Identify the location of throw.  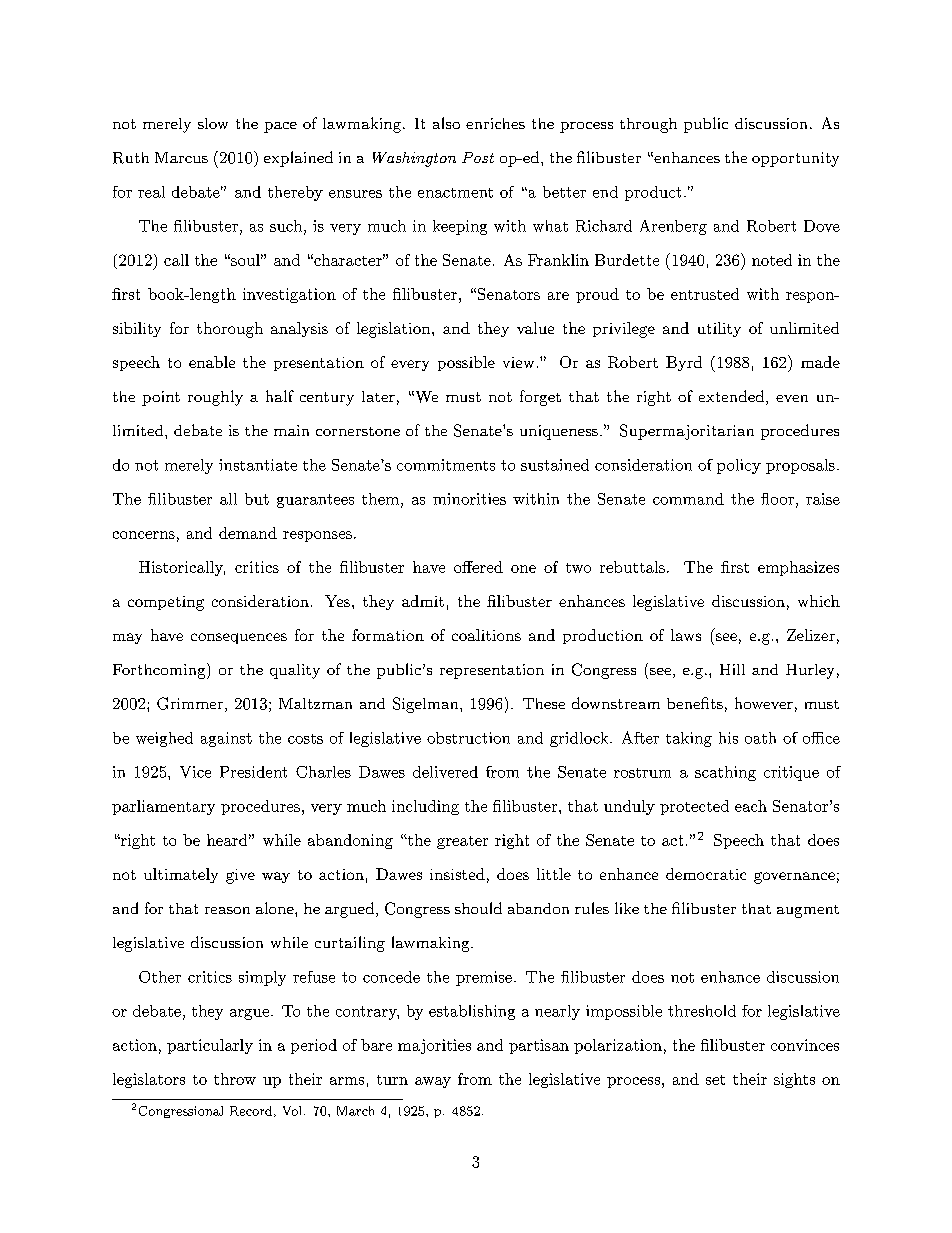
(235, 1079).
